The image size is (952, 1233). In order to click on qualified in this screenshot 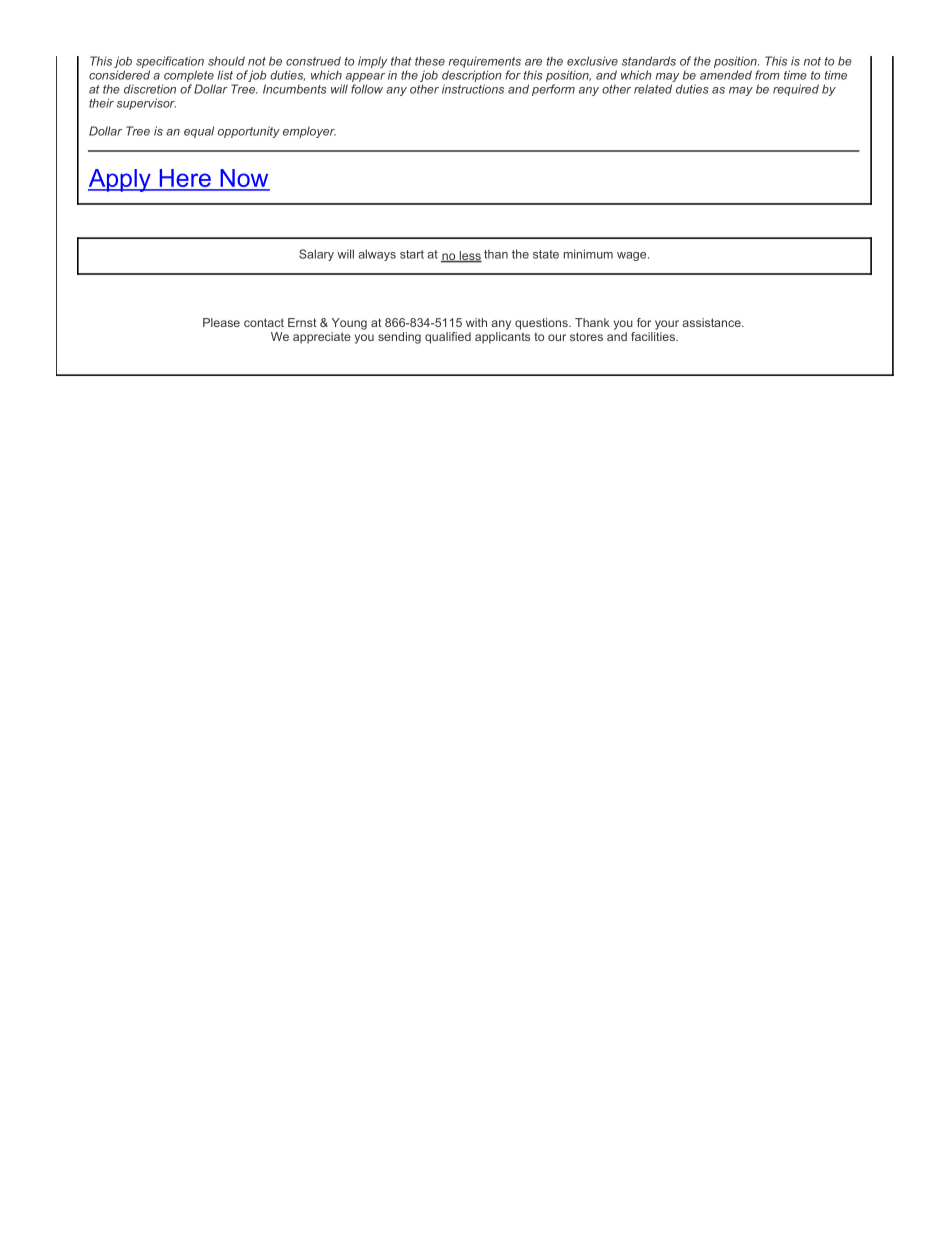, I will do `click(448, 338)`.
